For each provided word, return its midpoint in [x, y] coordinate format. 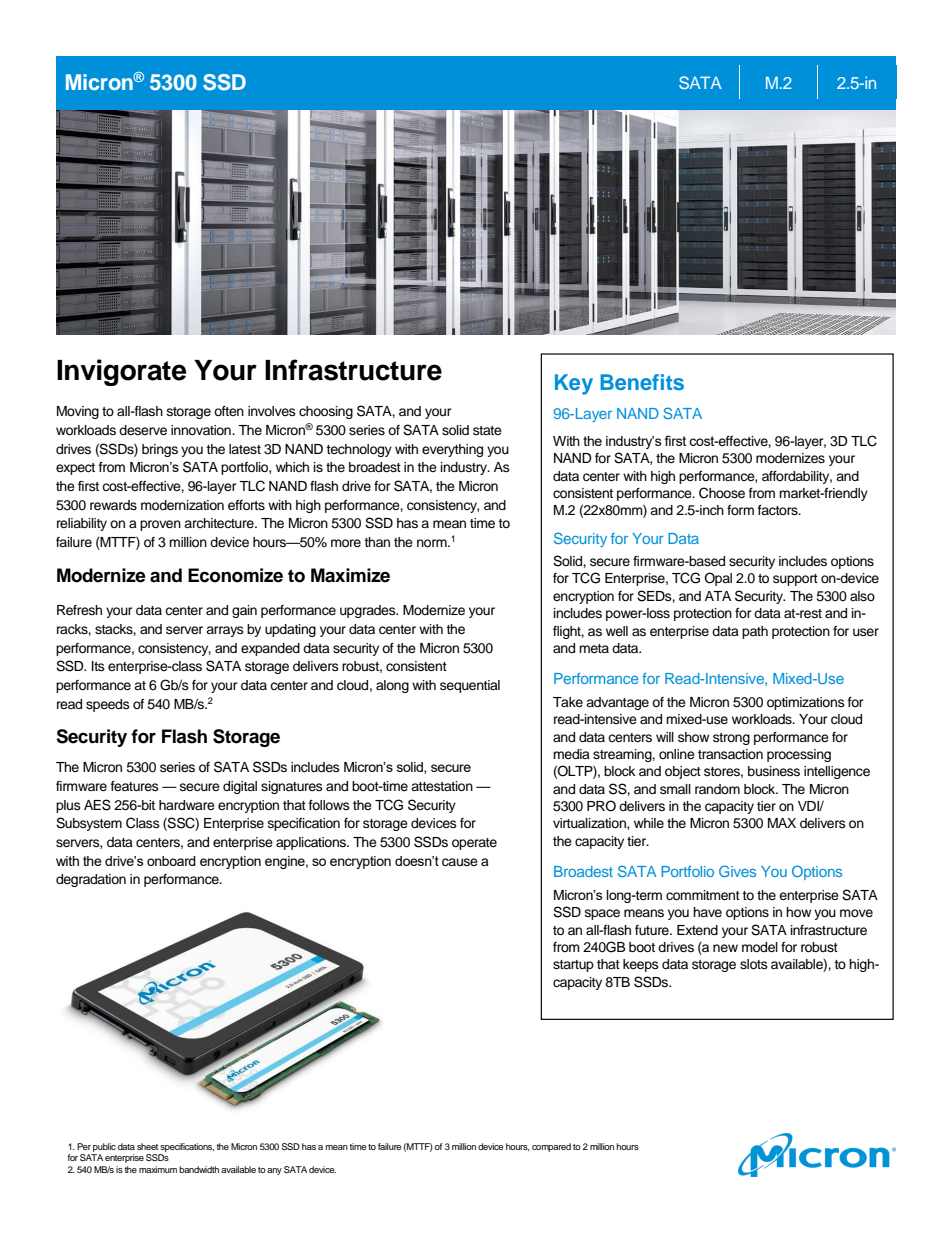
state [487, 430]
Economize [235, 575]
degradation [91, 880]
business [774, 771]
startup [573, 966]
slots [754, 964]
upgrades [369, 611]
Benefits [642, 382]
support [795, 580]
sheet [147, 1146]
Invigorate [121, 372]
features [135, 786]
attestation [442, 786]
